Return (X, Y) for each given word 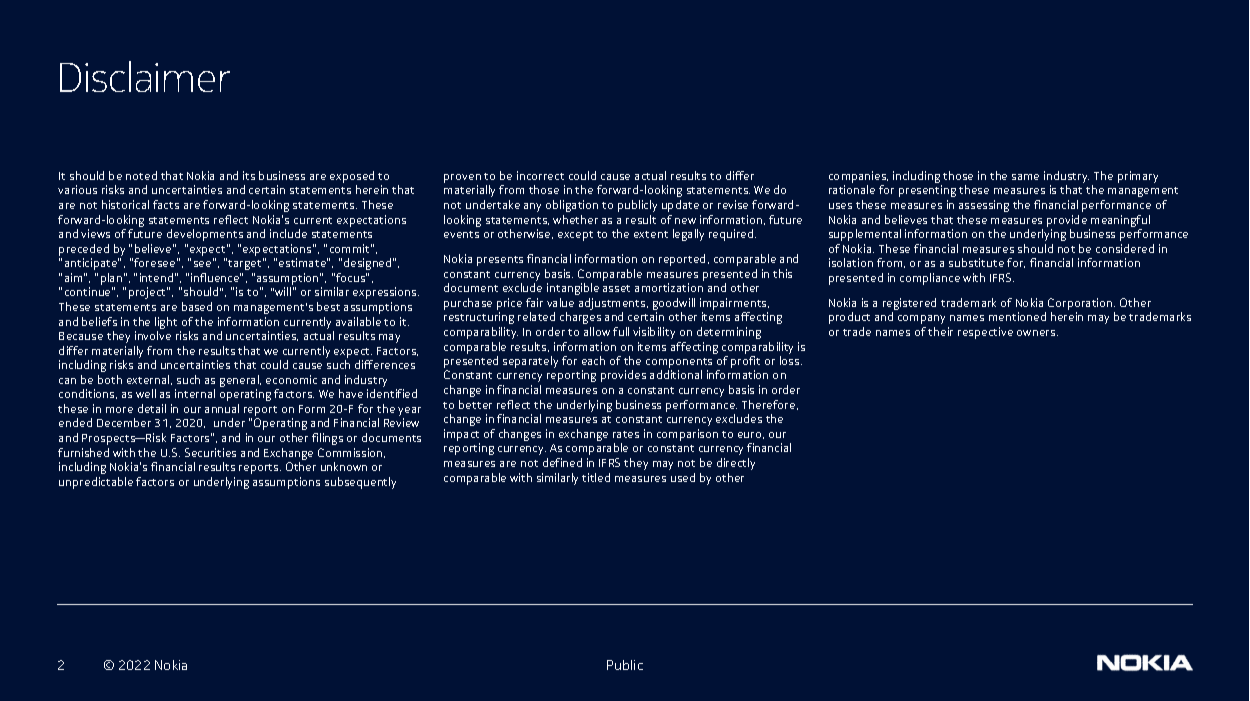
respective (985, 333)
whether (575, 219)
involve (153, 335)
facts (166, 204)
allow (597, 331)
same (1025, 177)
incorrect (540, 175)
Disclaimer (145, 76)
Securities (210, 452)
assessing (984, 206)
